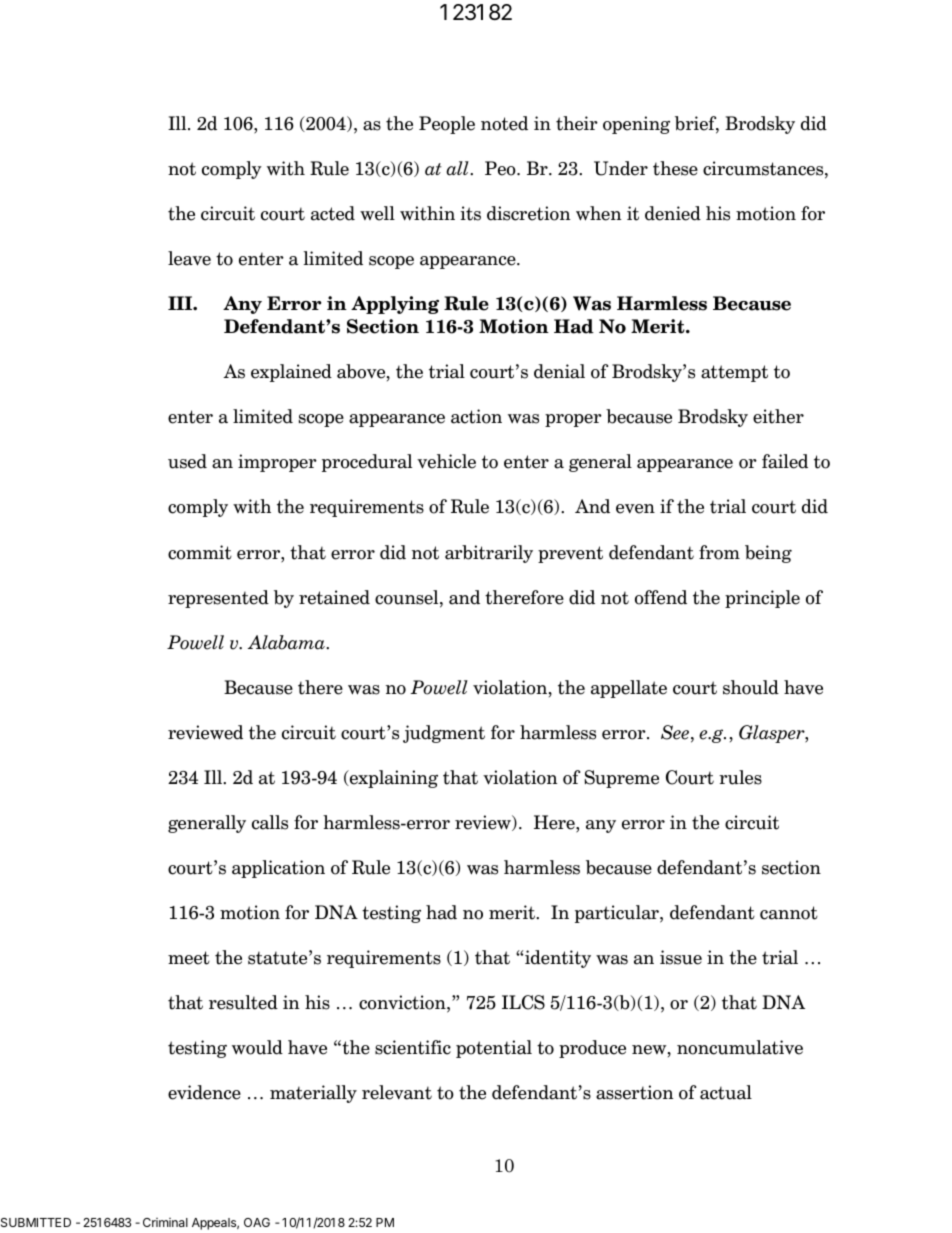 Image resolution: width=952 pixels, height=1233 pixels. I want to click on Criminal, so click(165, 1222).
